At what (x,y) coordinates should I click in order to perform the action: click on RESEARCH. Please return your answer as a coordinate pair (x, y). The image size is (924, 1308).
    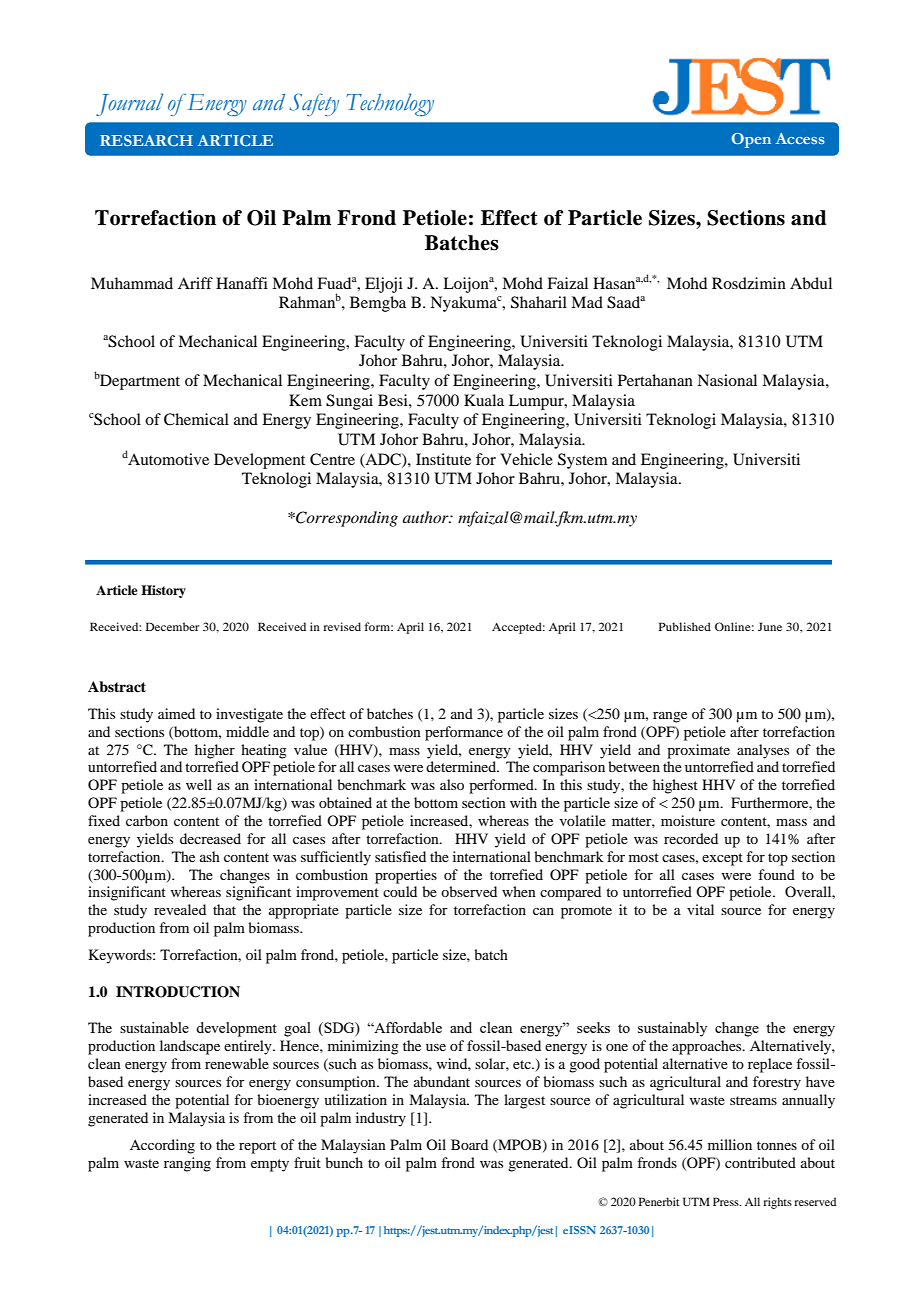
    Looking at the image, I should click on (146, 140).
